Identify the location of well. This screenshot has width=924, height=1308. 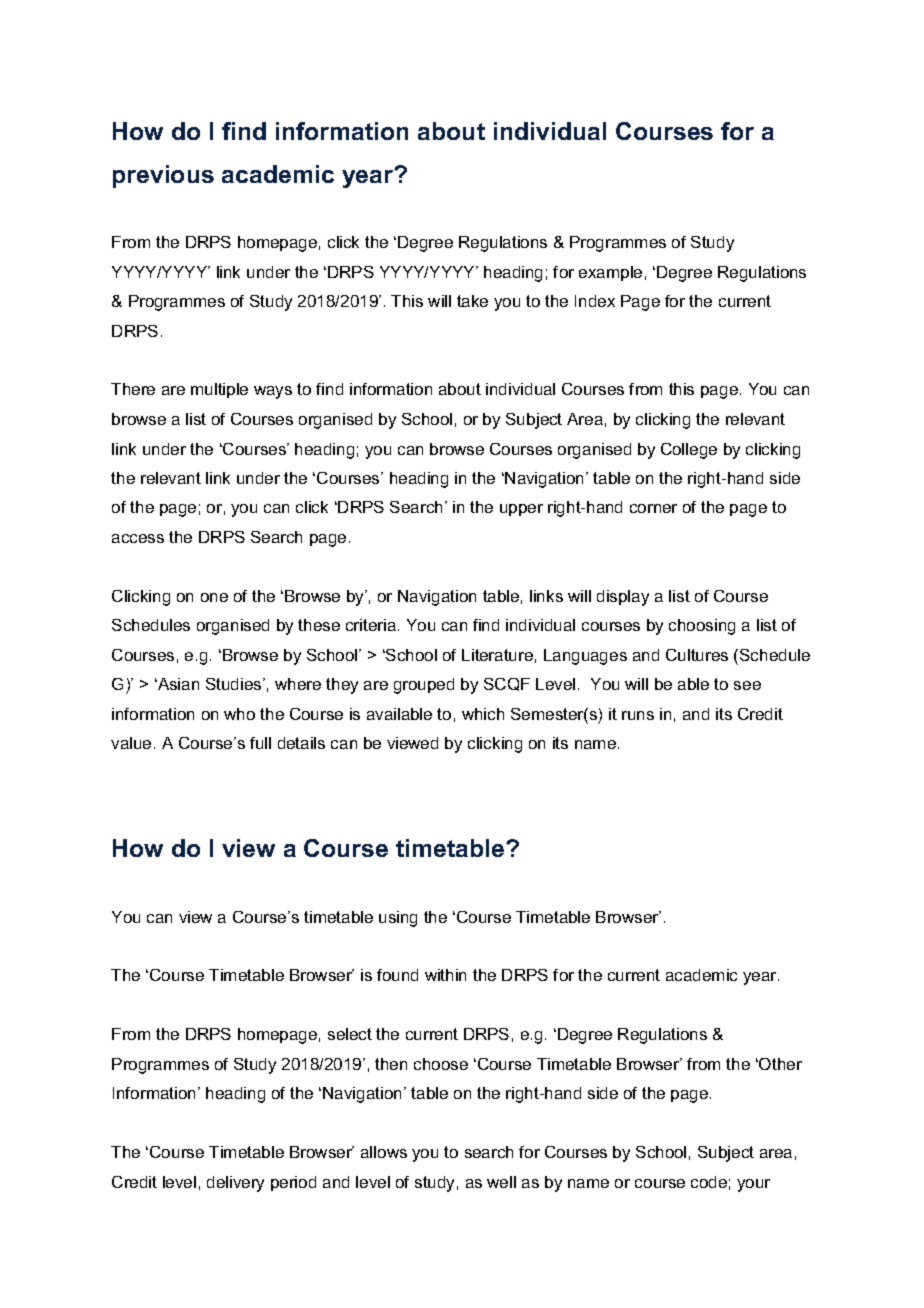
(501, 1182).
